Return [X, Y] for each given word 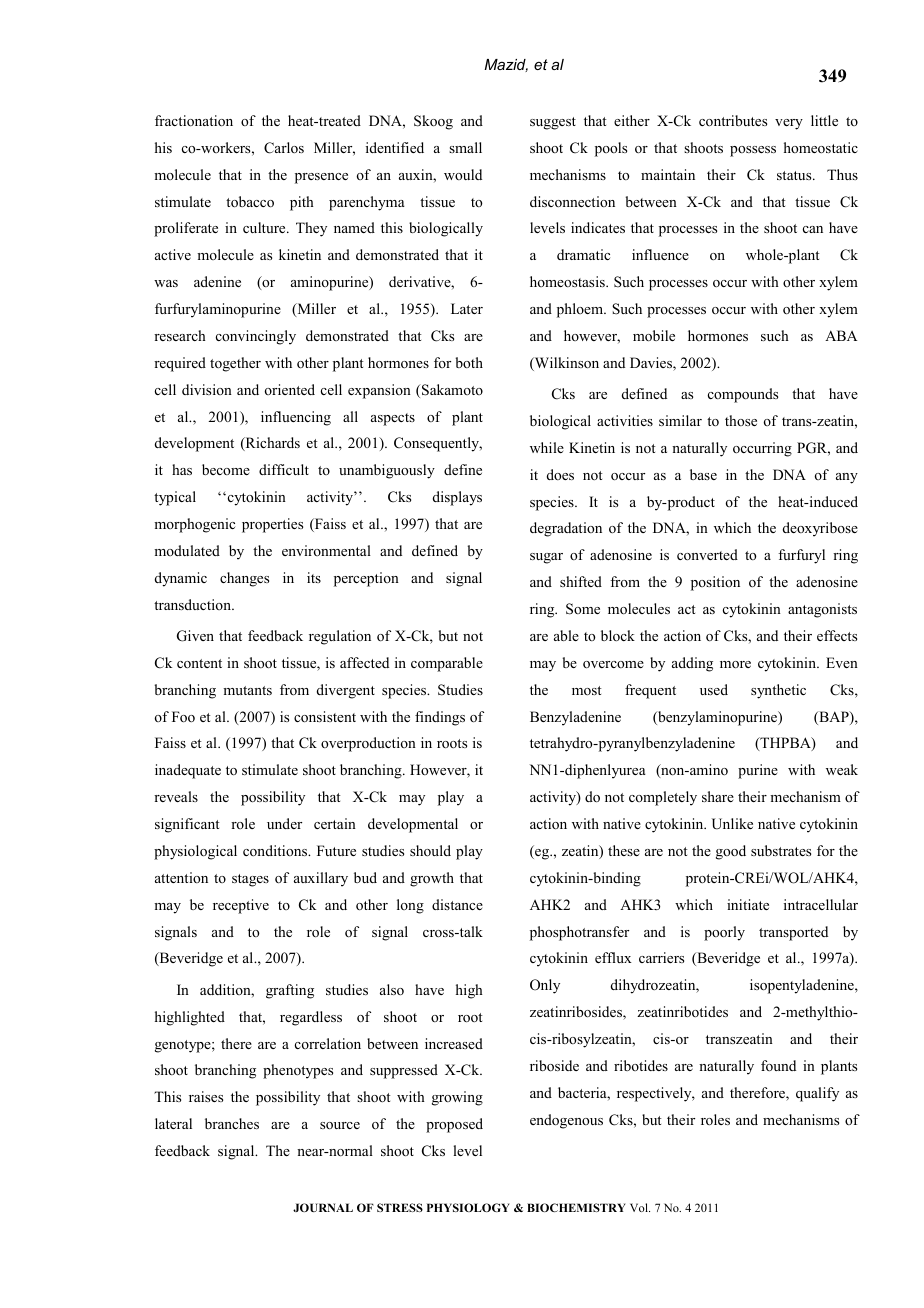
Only [545, 986]
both [469, 362]
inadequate [188, 771]
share [718, 796]
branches [232, 1123]
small [465, 147]
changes [244, 579]
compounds [743, 395]
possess [753, 151]
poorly [724, 933]
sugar [546, 558]
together [235, 364]
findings [440, 718]
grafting [290, 991]
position [715, 583]
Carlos [284, 148]
